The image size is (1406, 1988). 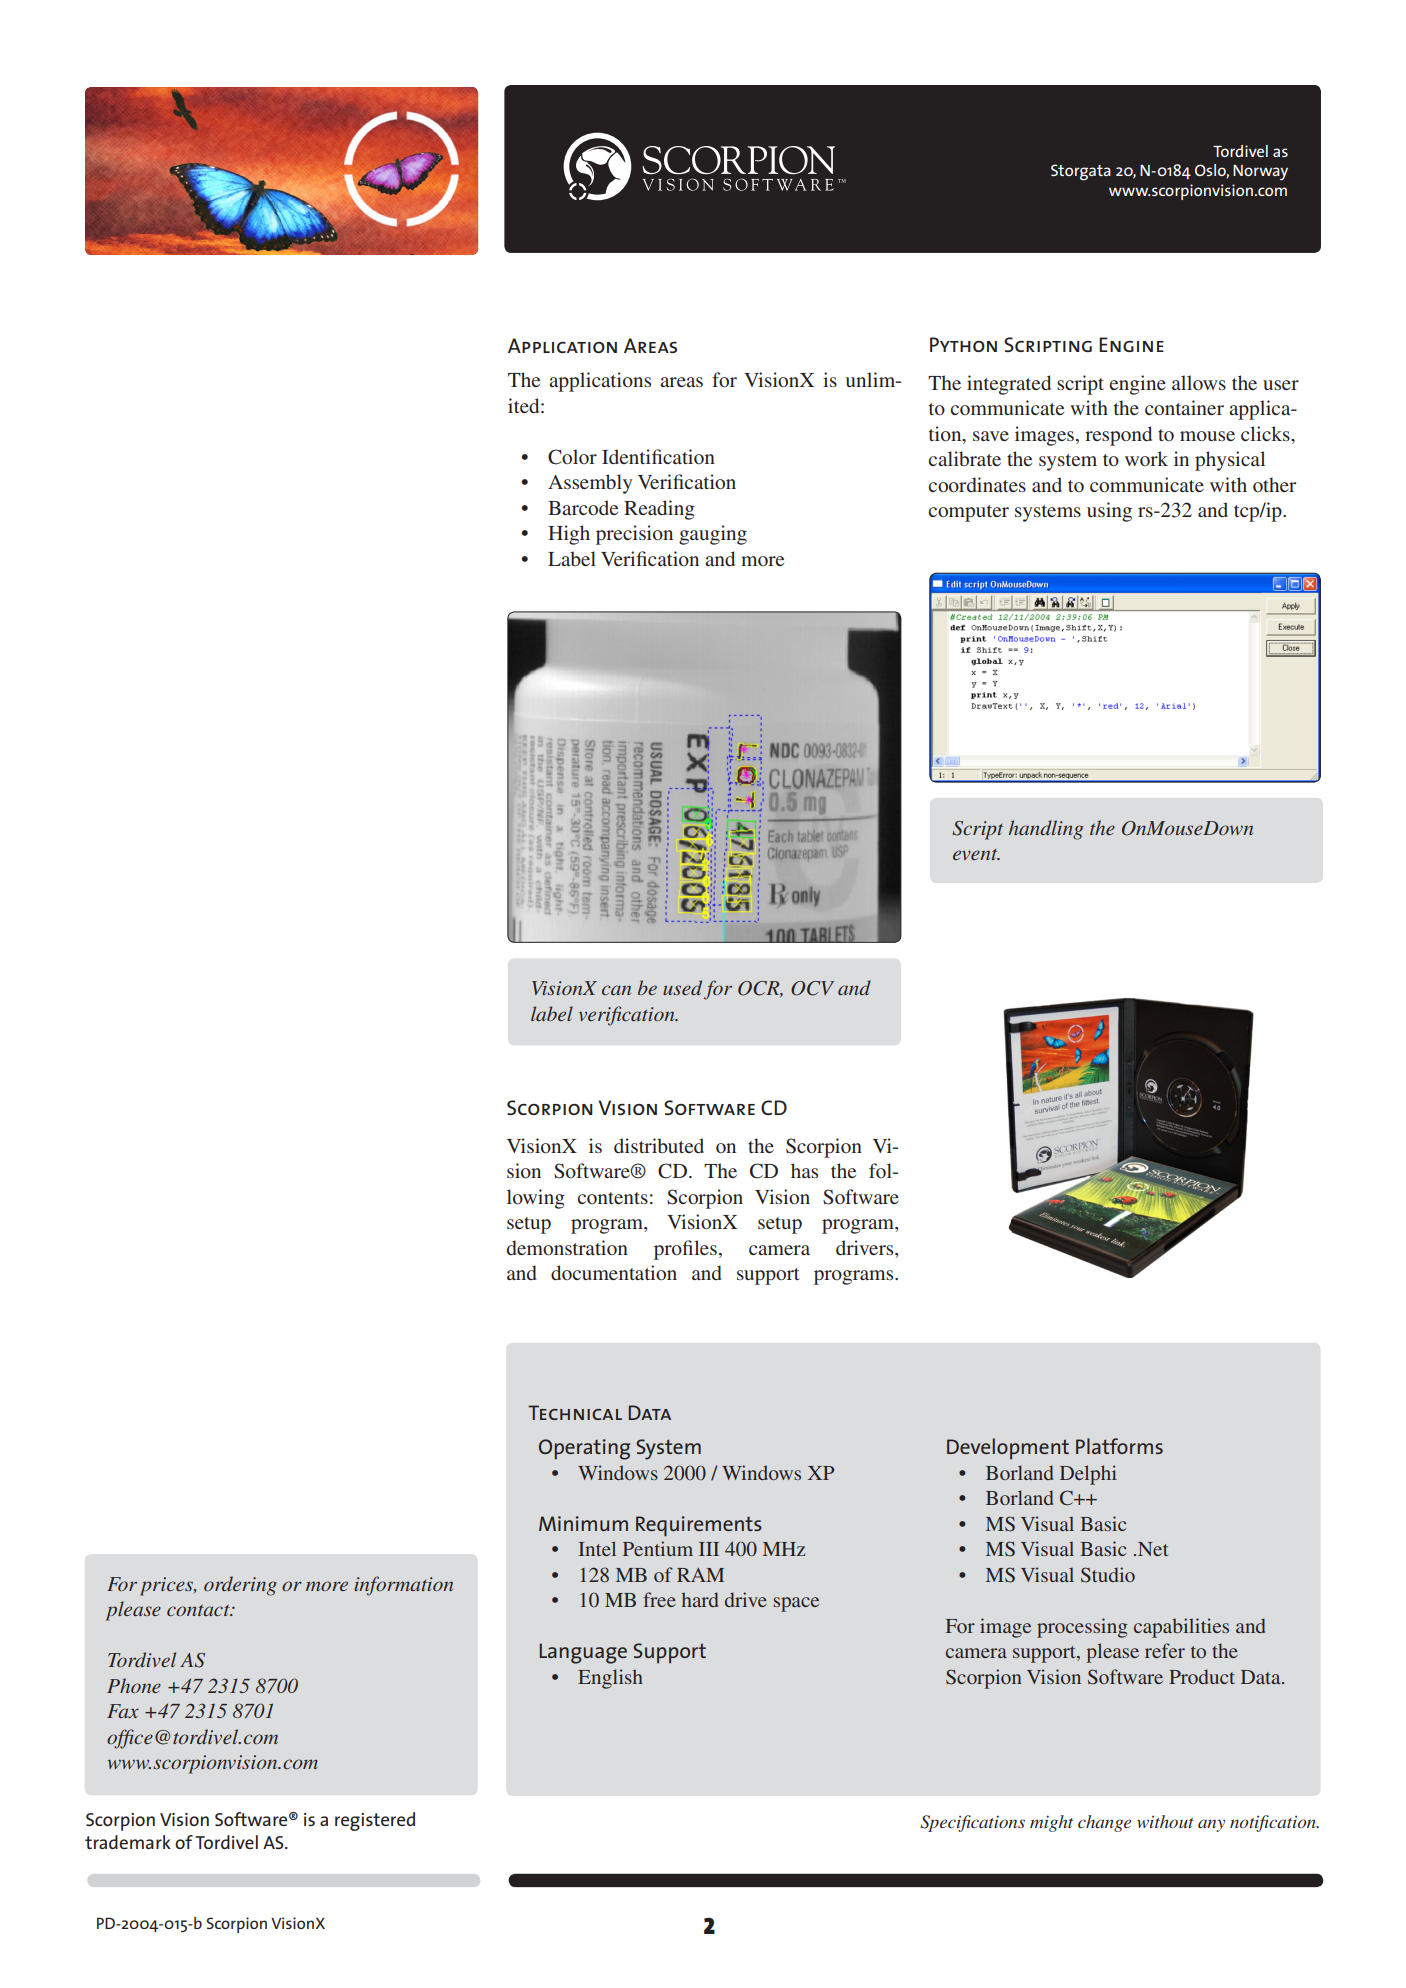 What do you see at coordinates (240, 1586) in the screenshot?
I see `ordering` at bounding box center [240, 1586].
